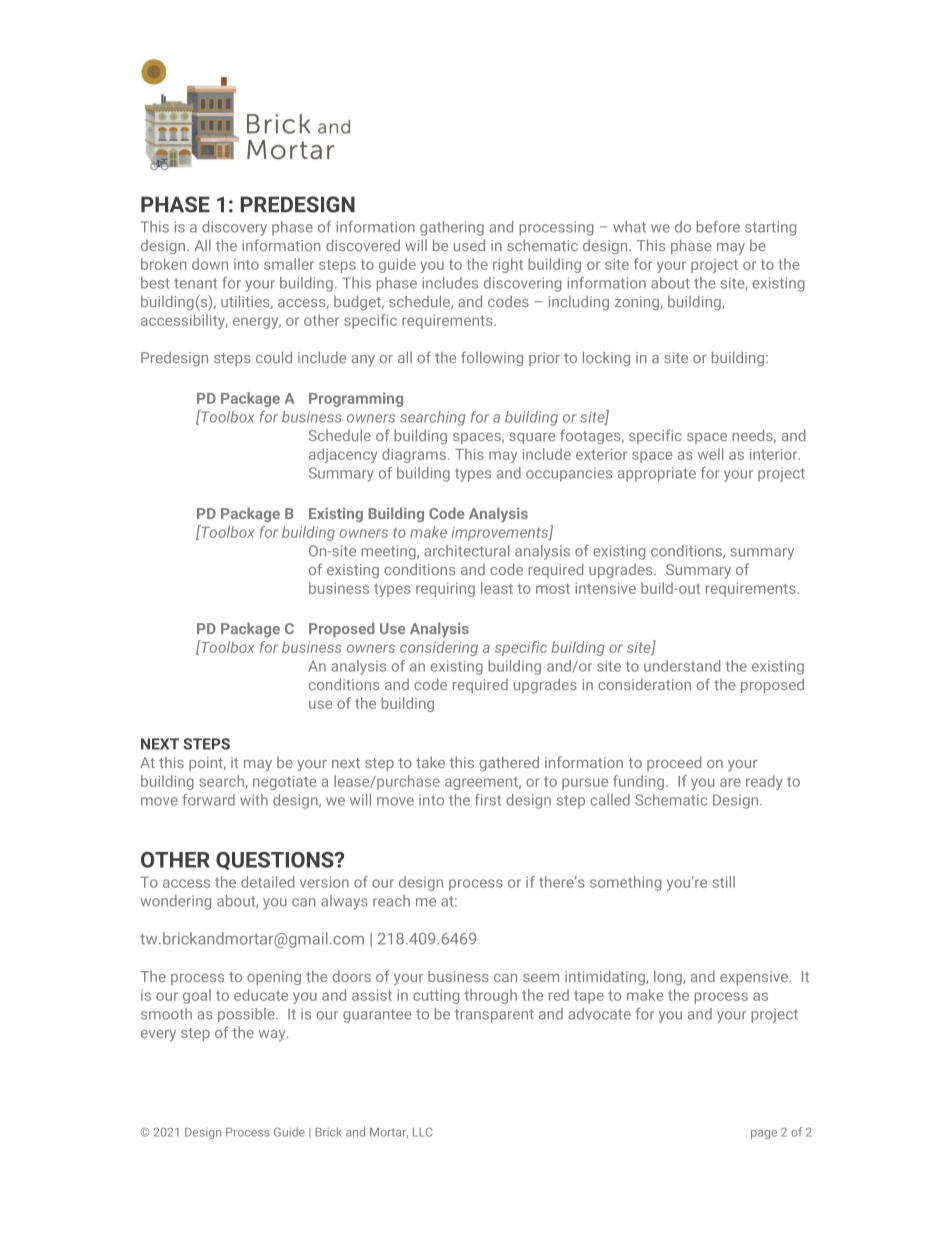  What do you see at coordinates (764, 1134) in the image?
I see `page` at bounding box center [764, 1134].
